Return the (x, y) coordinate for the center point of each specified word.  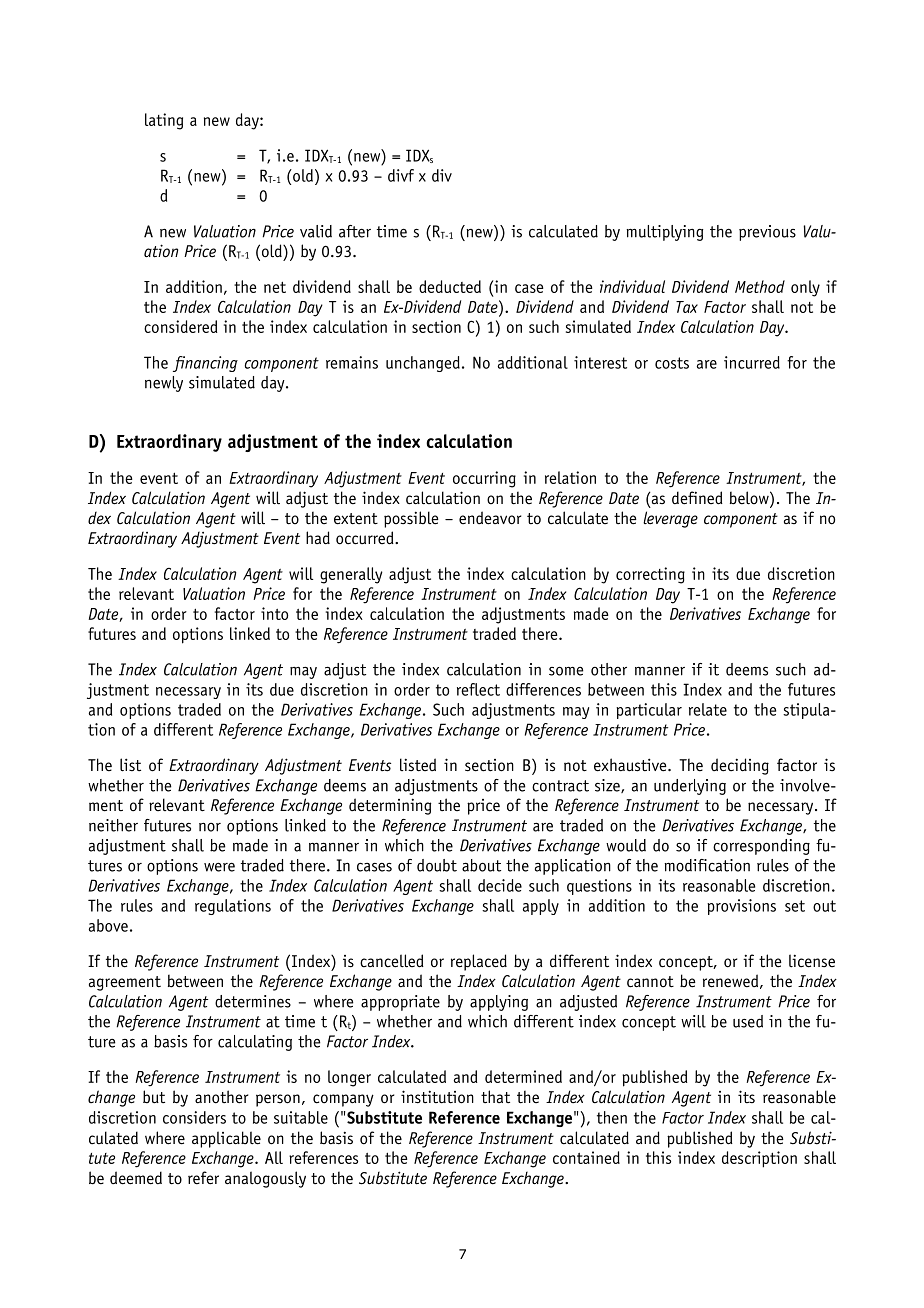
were (219, 867)
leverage (670, 519)
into (274, 613)
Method (760, 286)
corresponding (761, 847)
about (481, 865)
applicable (226, 1139)
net (275, 287)
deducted (450, 286)
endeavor (490, 518)
